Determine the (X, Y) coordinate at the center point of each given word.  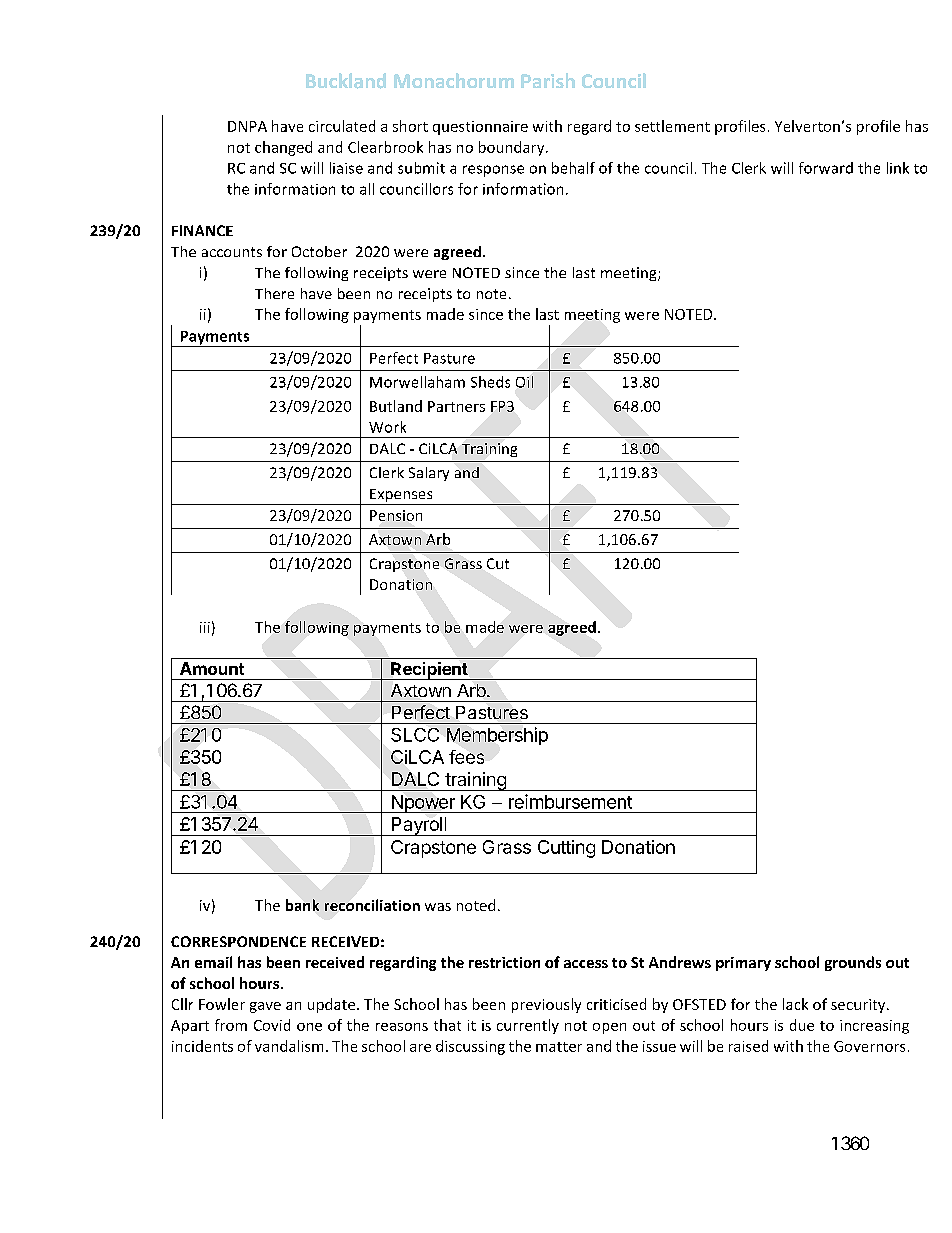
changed (283, 148)
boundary (513, 148)
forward (826, 168)
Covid (272, 1025)
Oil (524, 382)
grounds (853, 963)
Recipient (429, 671)
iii (205, 627)
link (898, 168)
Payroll (419, 826)
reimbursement (570, 801)
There (274, 293)
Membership (497, 736)
